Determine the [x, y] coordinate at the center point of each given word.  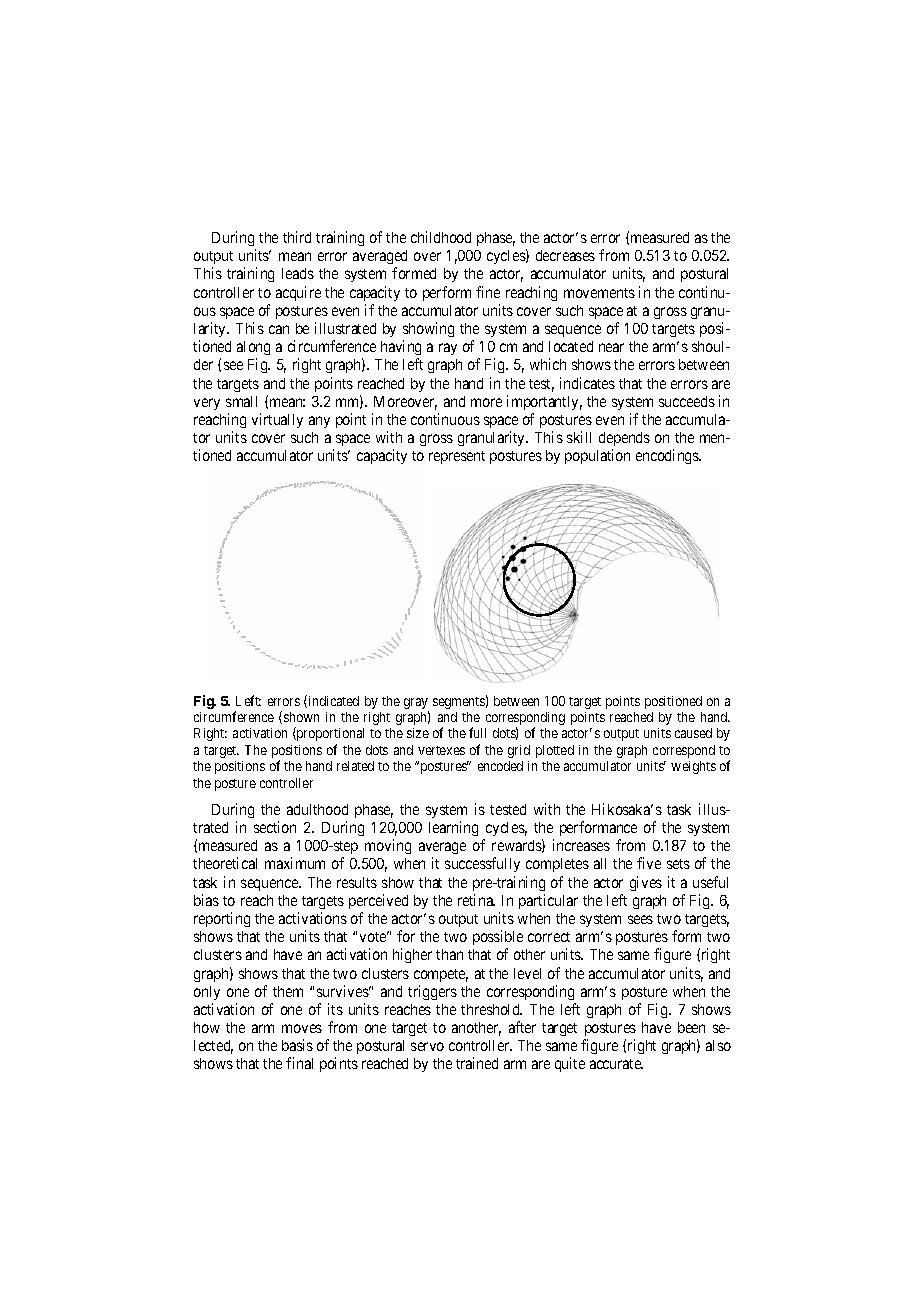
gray [416, 705]
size [418, 733]
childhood [441, 237]
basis [297, 1045]
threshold [491, 1009]
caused [693, 733]
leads [298, 273]
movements [599, 293]
